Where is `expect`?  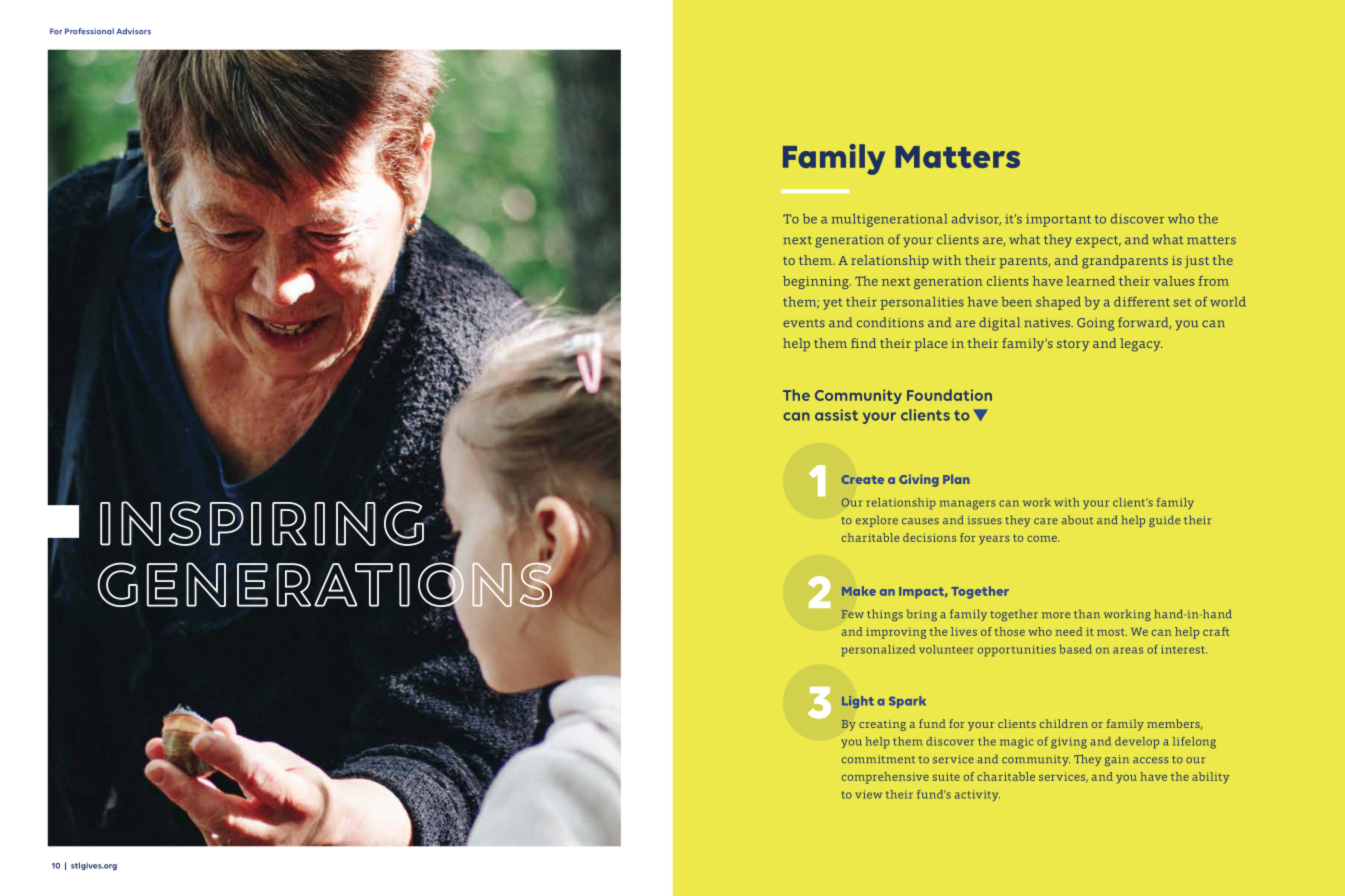
expect is located at coordinates (1098, 242).
